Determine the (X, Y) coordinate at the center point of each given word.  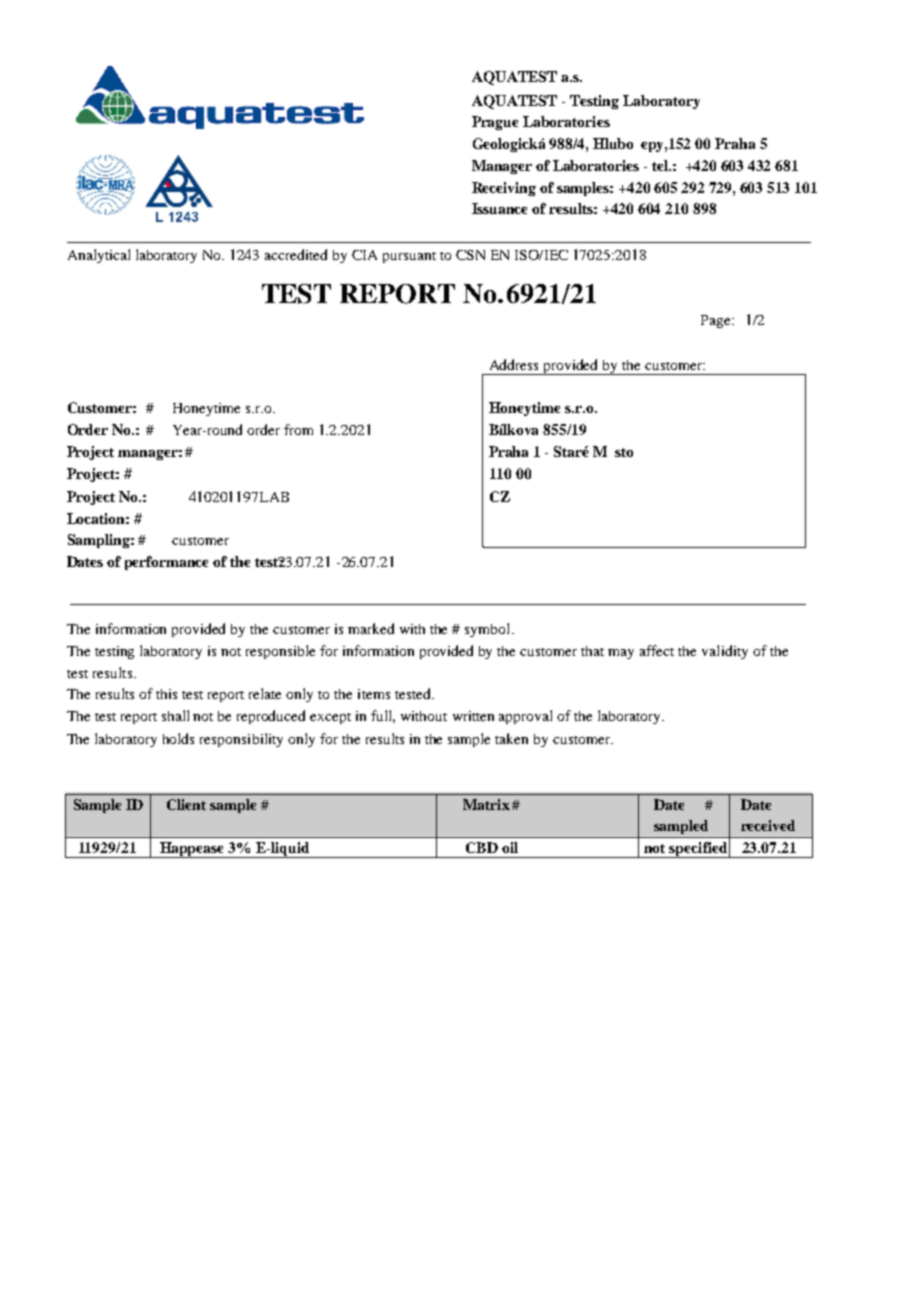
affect (657, 650)
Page (717, 321)
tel (661, 165)
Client (186, 804)
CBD (482, 847)
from (298, 429)
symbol (489, 630)
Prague (495, 123)
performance (166, 563)
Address (514, 364)
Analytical (99, 256)
